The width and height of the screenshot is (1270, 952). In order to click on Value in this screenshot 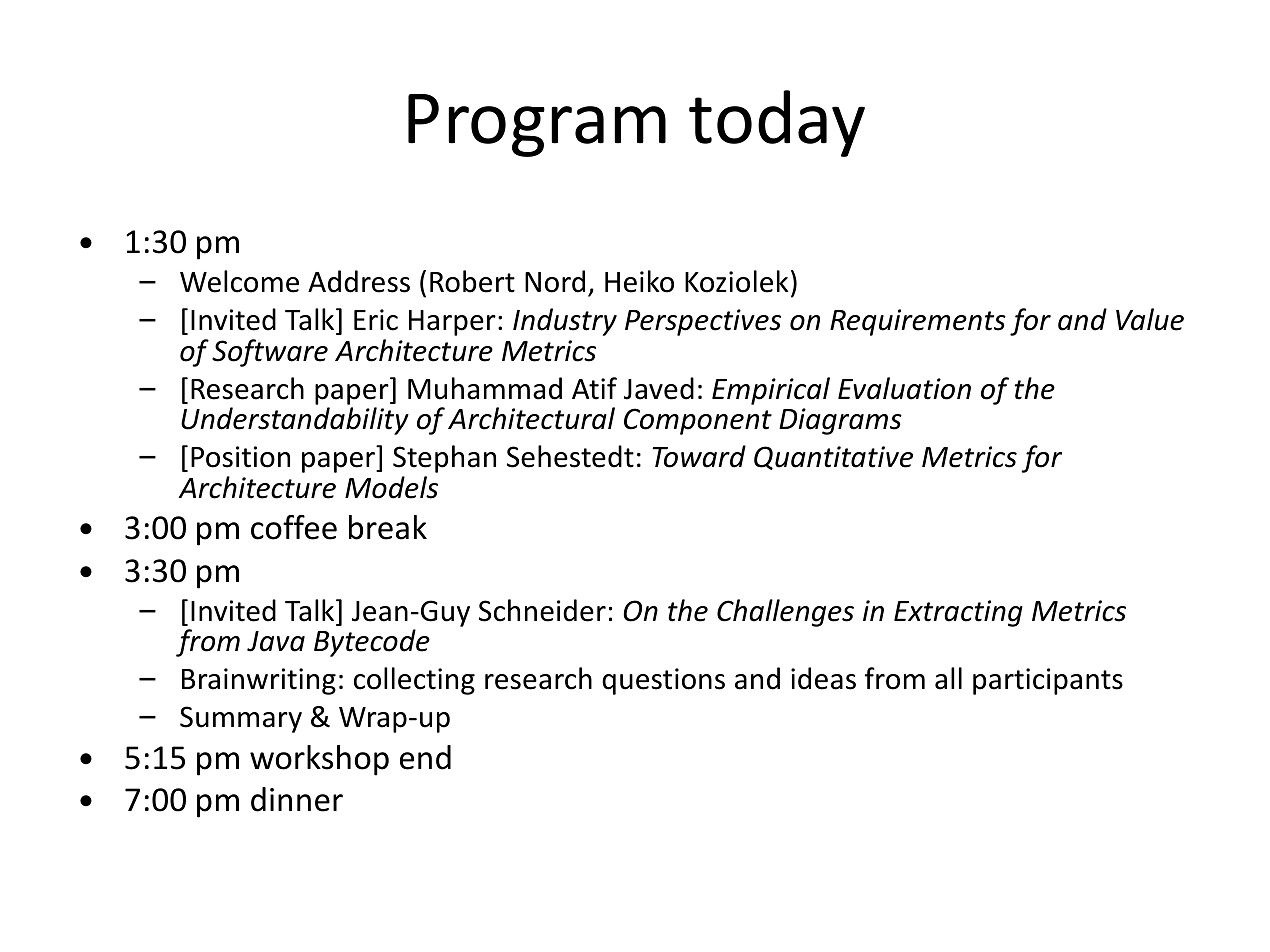, I will do `click(1150, 319)`.
